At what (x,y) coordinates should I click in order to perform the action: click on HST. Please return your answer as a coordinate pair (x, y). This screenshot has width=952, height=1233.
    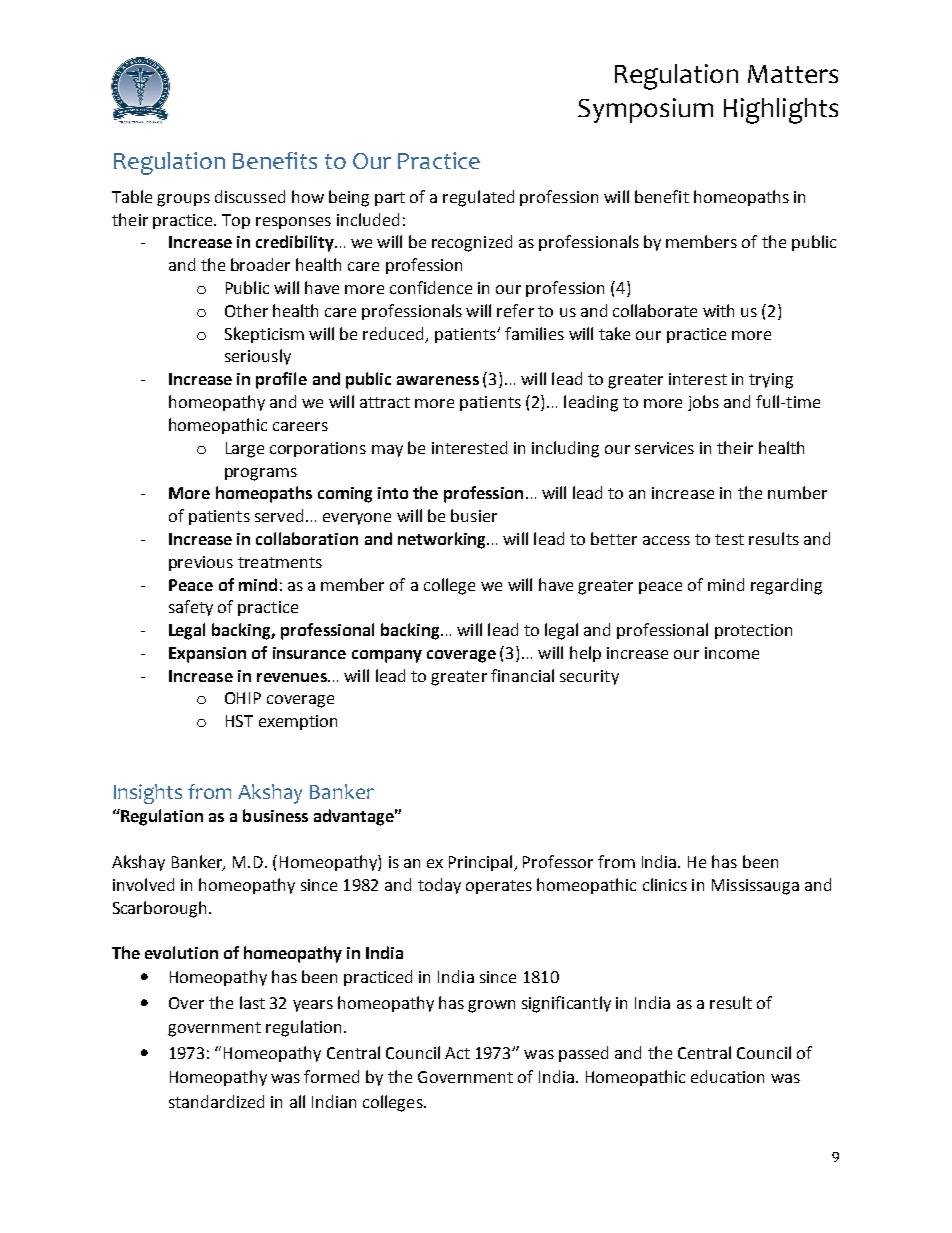
    Looking at the image, I should click on (239, 721).
